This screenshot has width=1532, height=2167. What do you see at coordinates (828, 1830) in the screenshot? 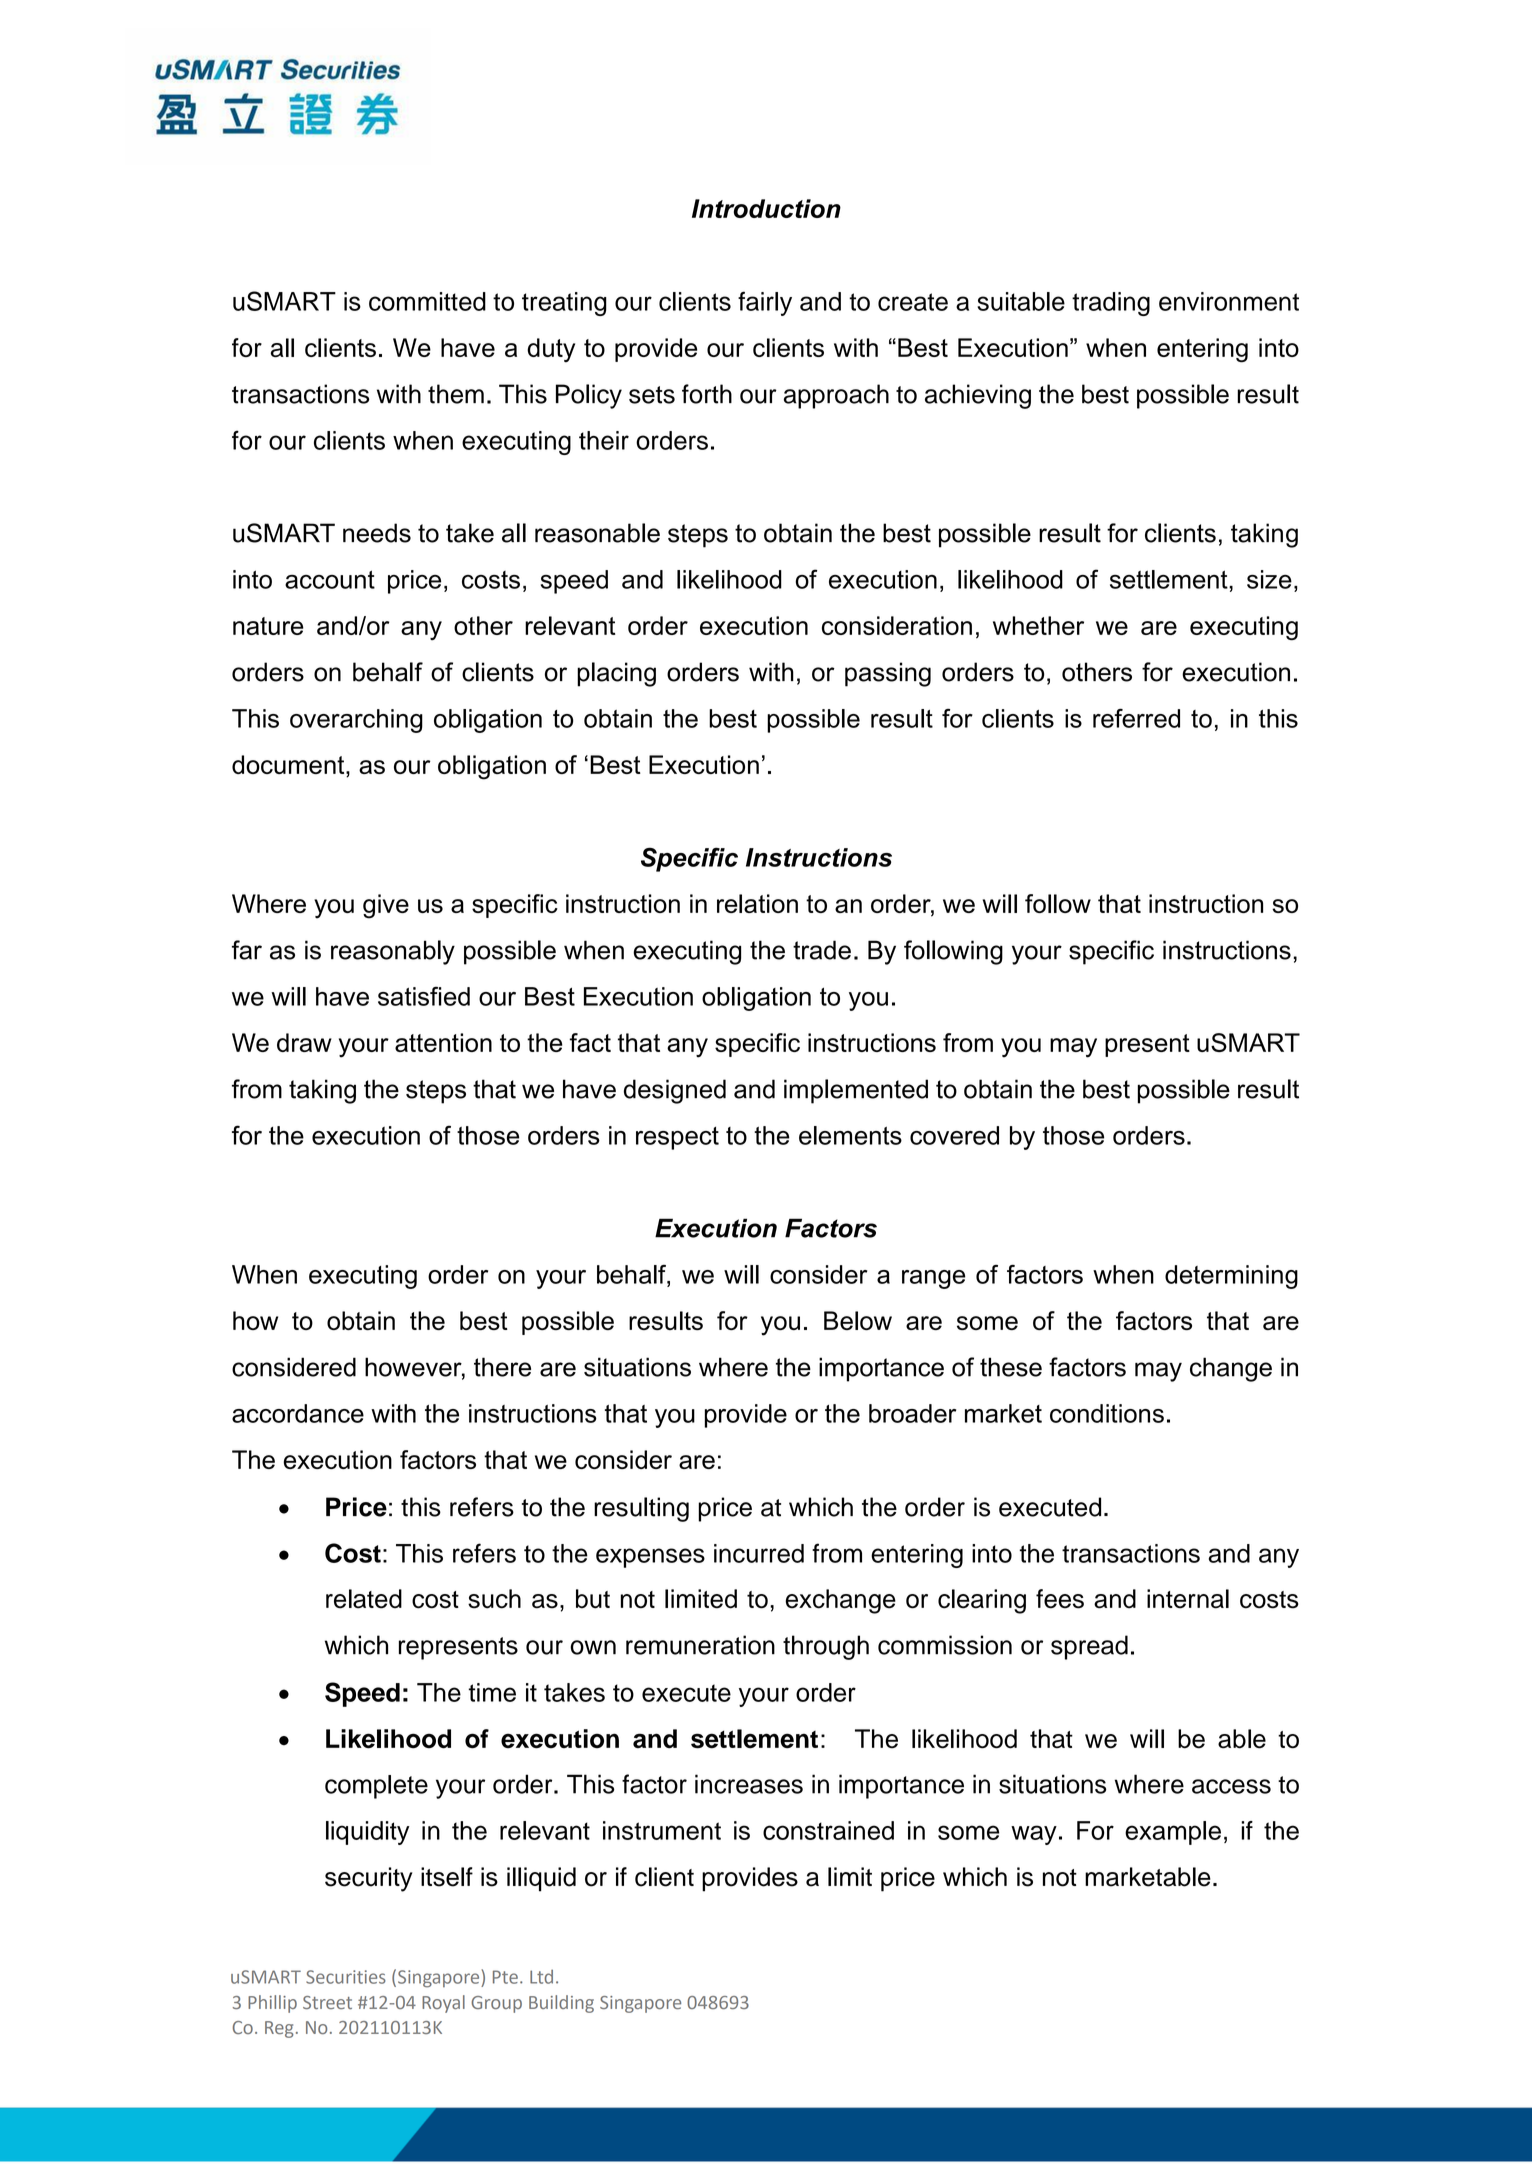
I see `constrained` at bounding box center [828, 1830].
